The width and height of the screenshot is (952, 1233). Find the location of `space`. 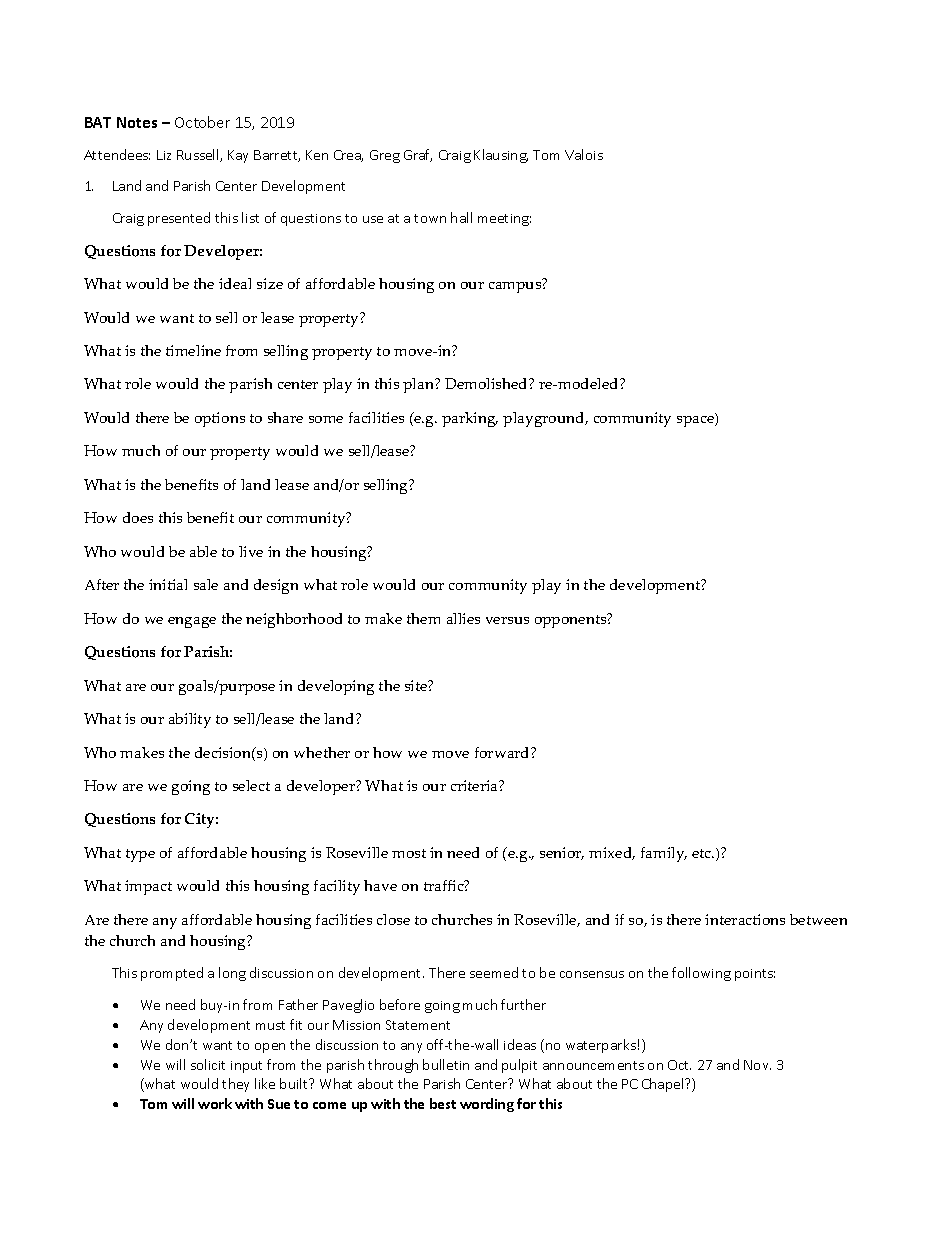

space is located at coordinates (696, 420).
